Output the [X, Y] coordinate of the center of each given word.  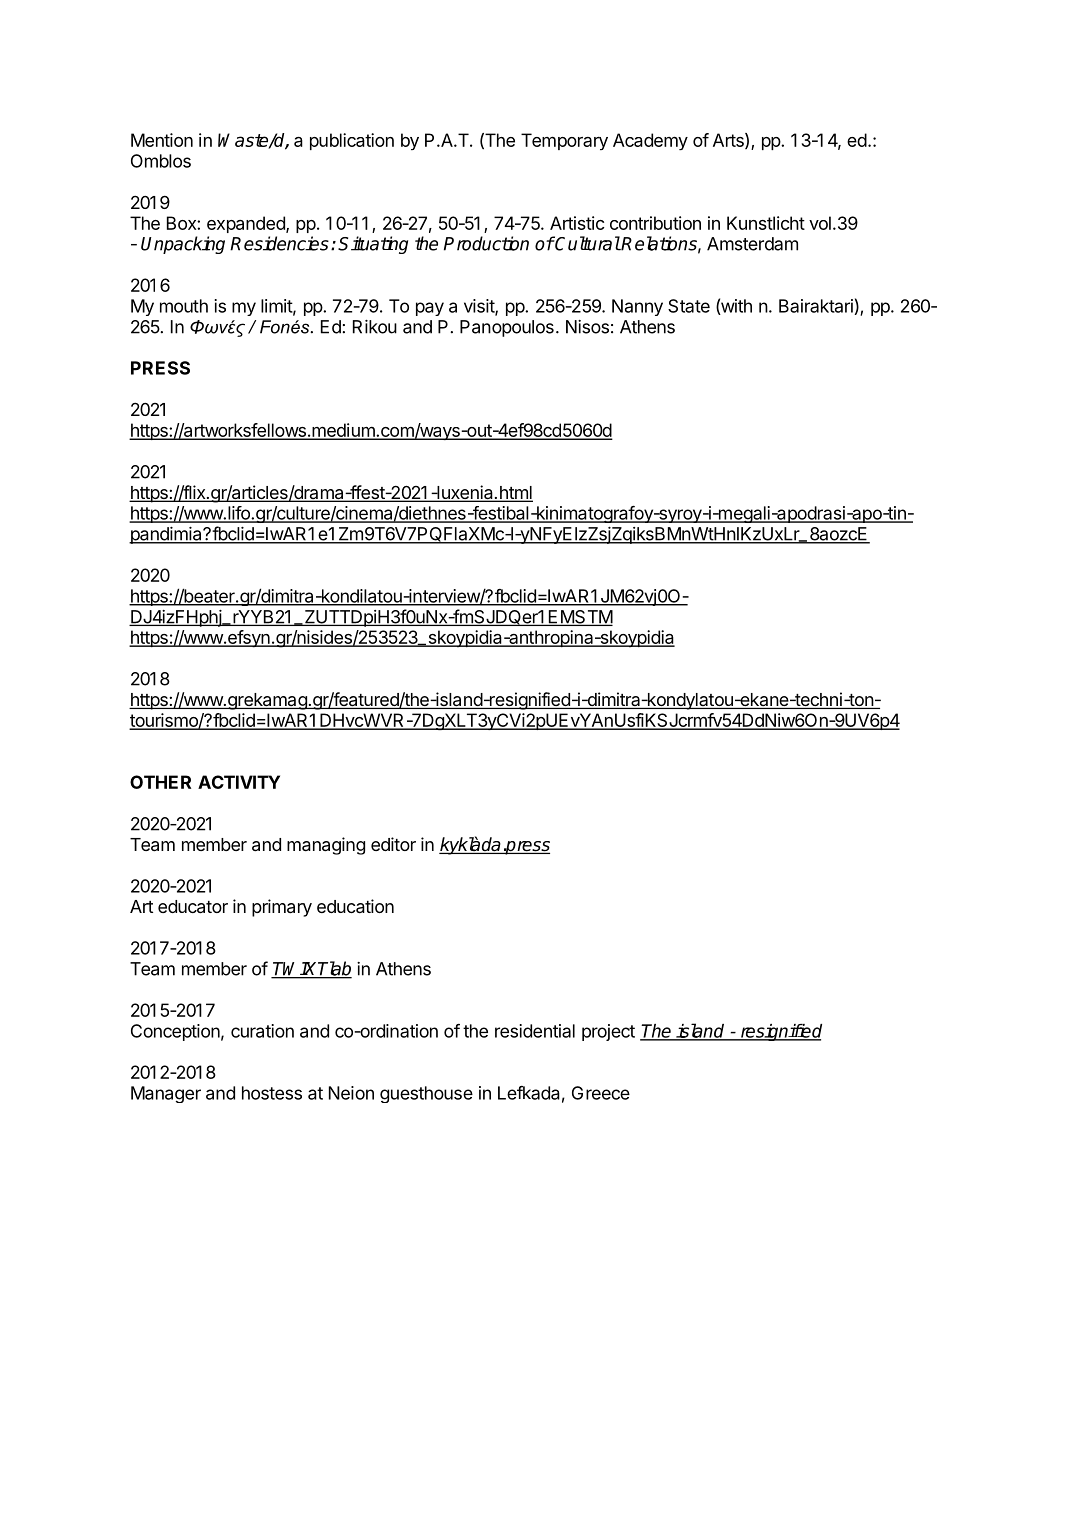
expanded [247, 224]
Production [486, 243]
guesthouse [426, 1094]
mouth [184, 306]
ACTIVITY [239, 782]
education [355, 906]
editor [393, 844]
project [608, 1032]
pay [430, 309]
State [689, 306]
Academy [650, 141]
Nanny [637, 307]
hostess [272, 1093]
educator [193, 907]
